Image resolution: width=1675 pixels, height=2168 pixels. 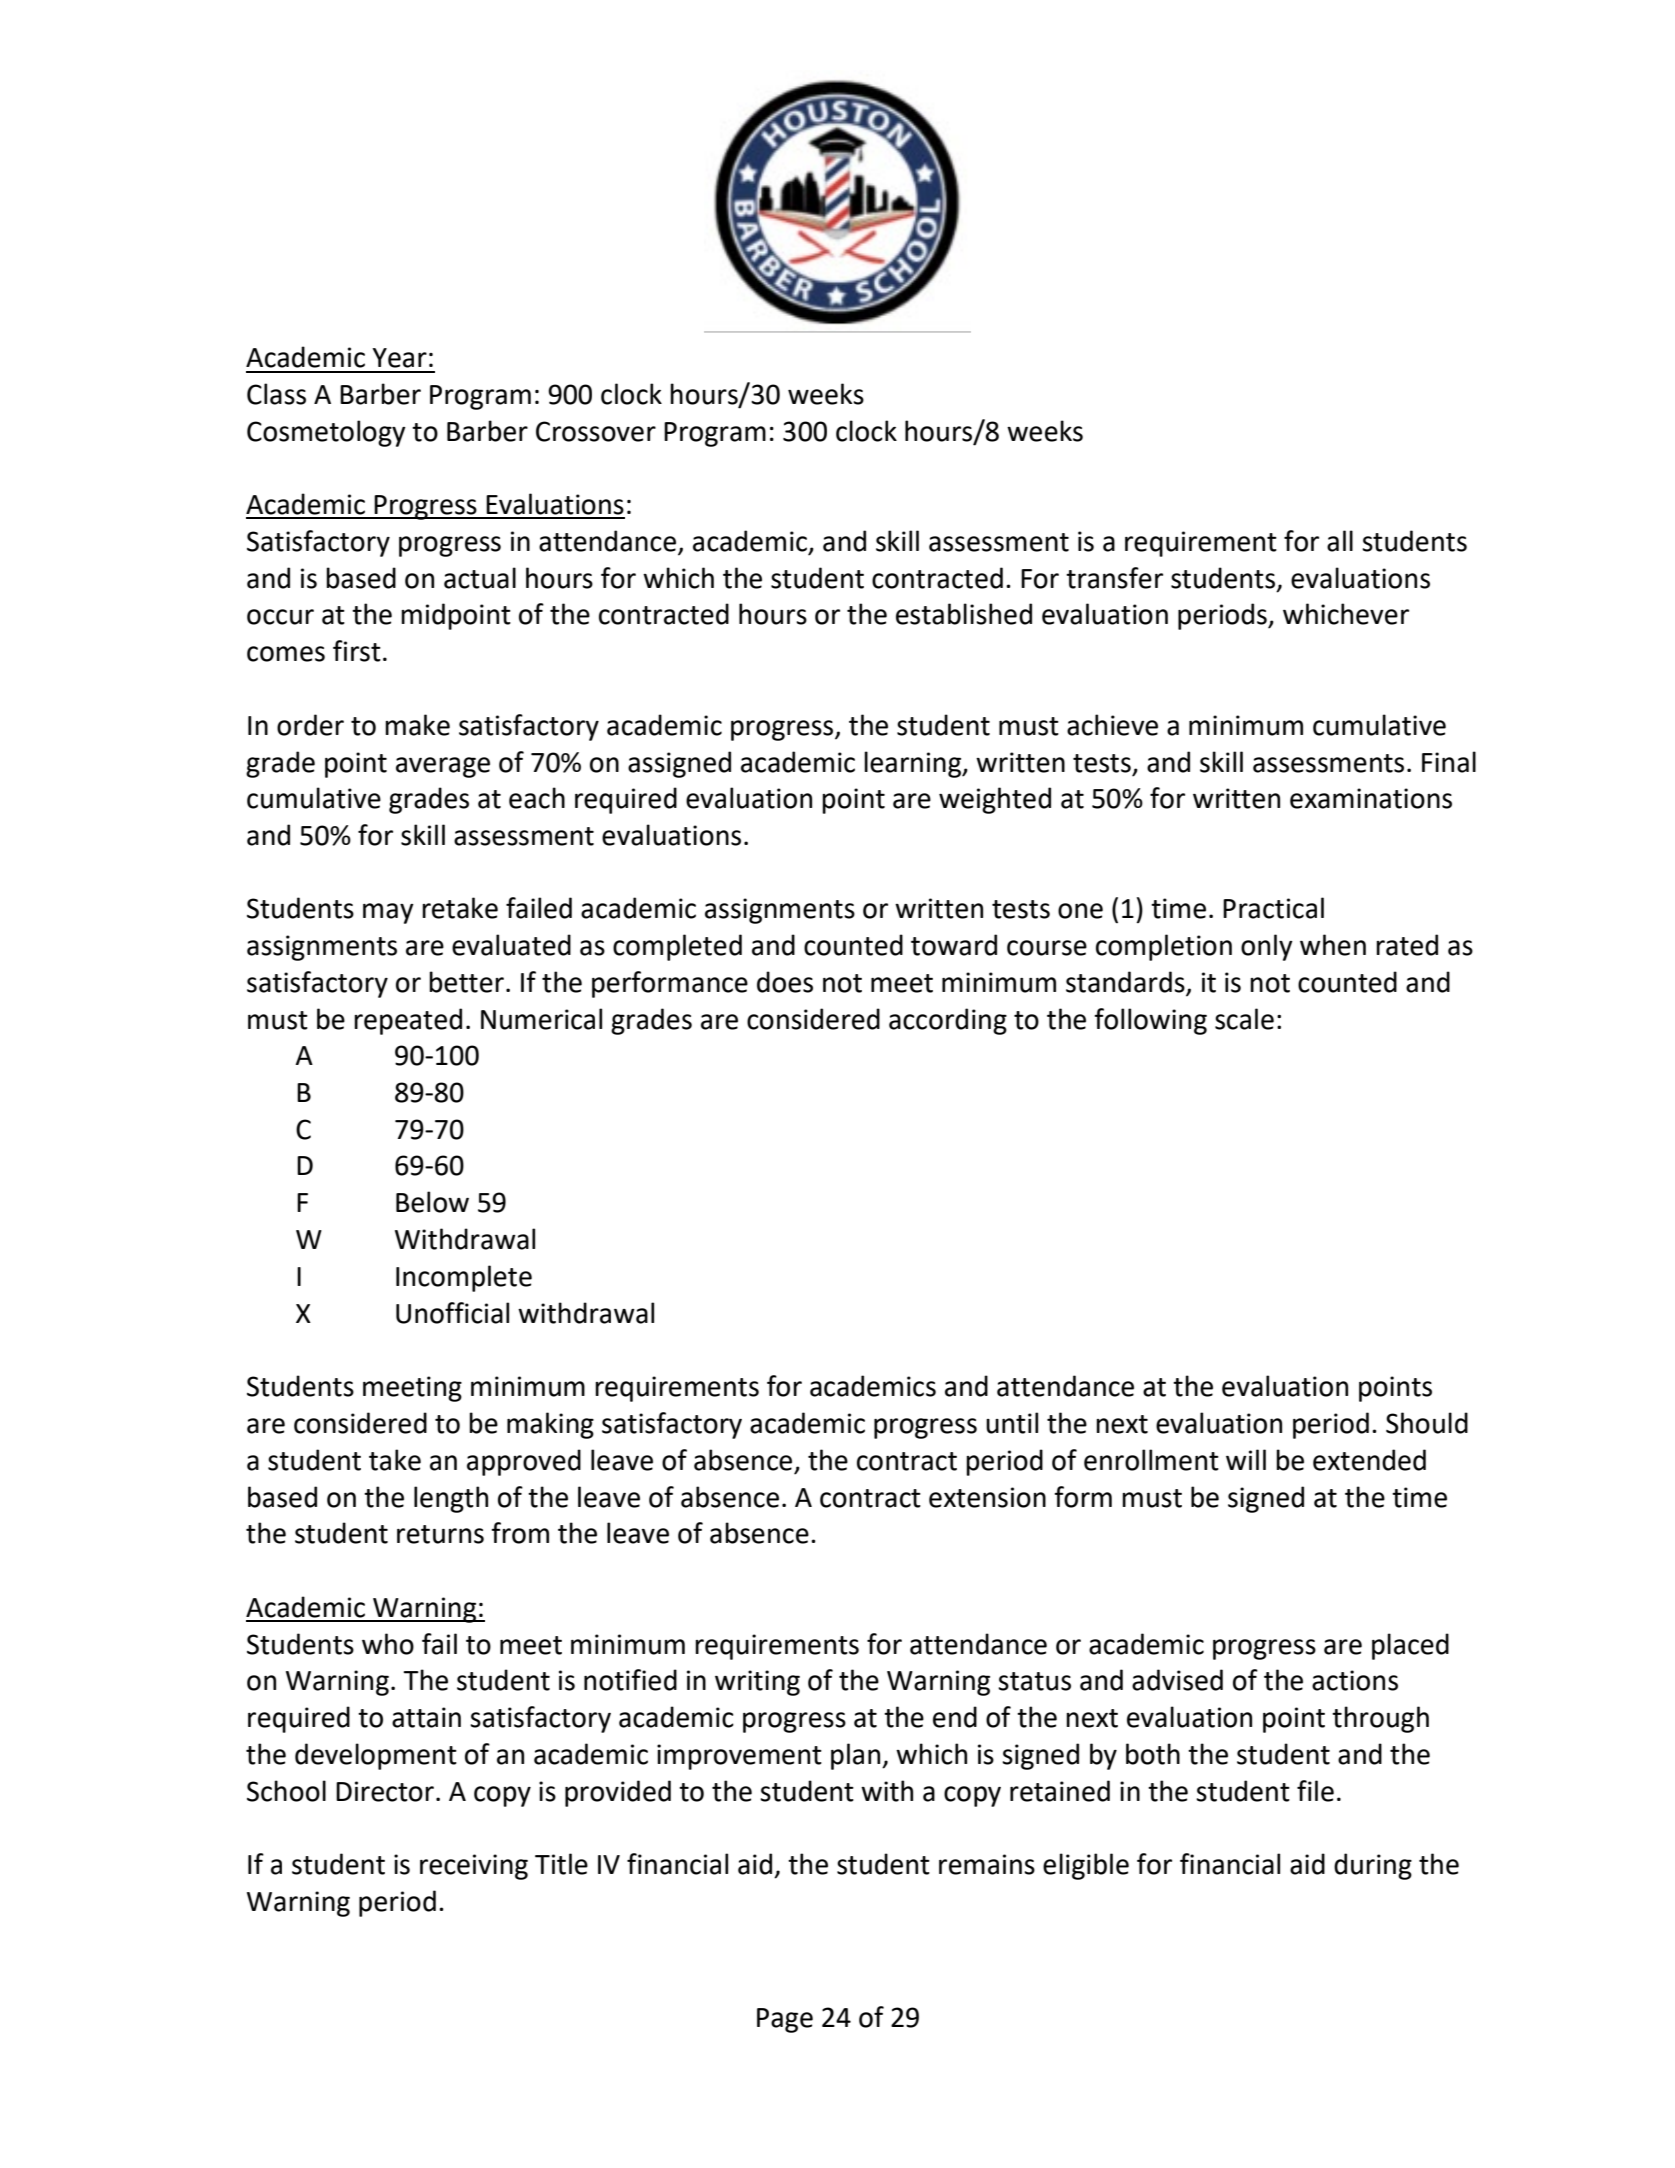 What do you see at coordinates (1340, 541) in the document?
I see `all` at bounding box center [1340, 541].
